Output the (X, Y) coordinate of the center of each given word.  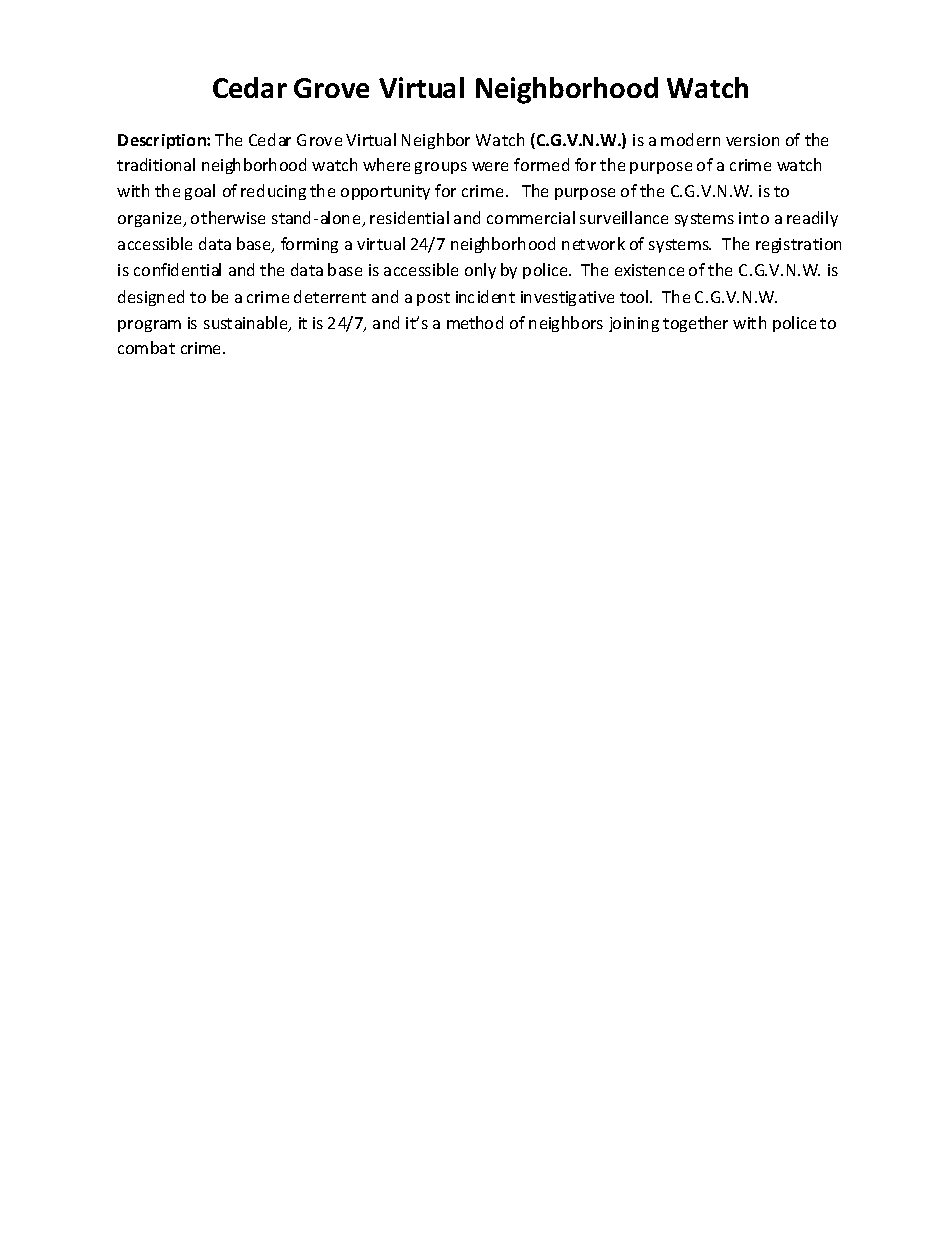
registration (798, 245)
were (490, 166)
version (752, 140)
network (593, 243)
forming (309, 245)
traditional (156, 164)
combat (146, 347)
